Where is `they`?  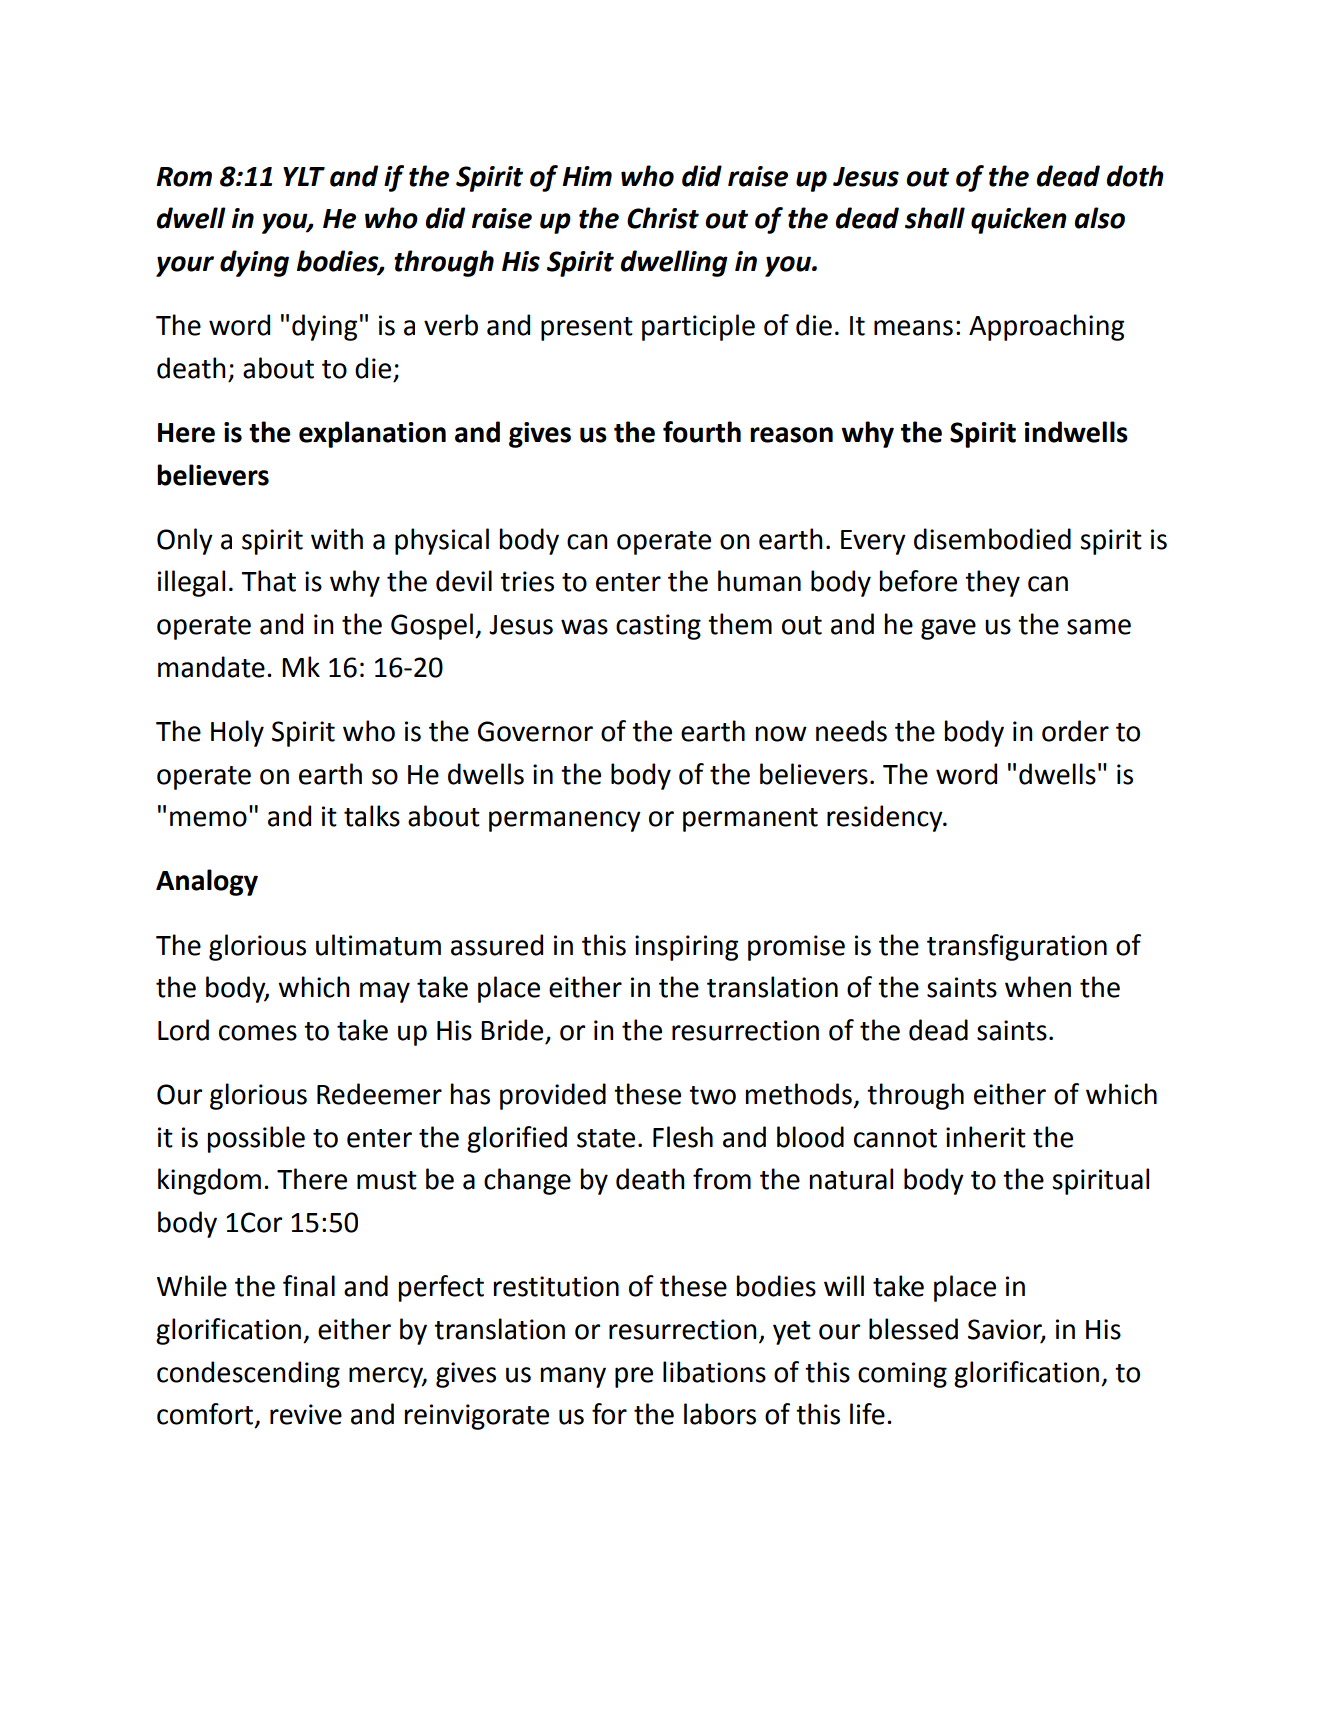 they is located at coordinates (992, 583).
